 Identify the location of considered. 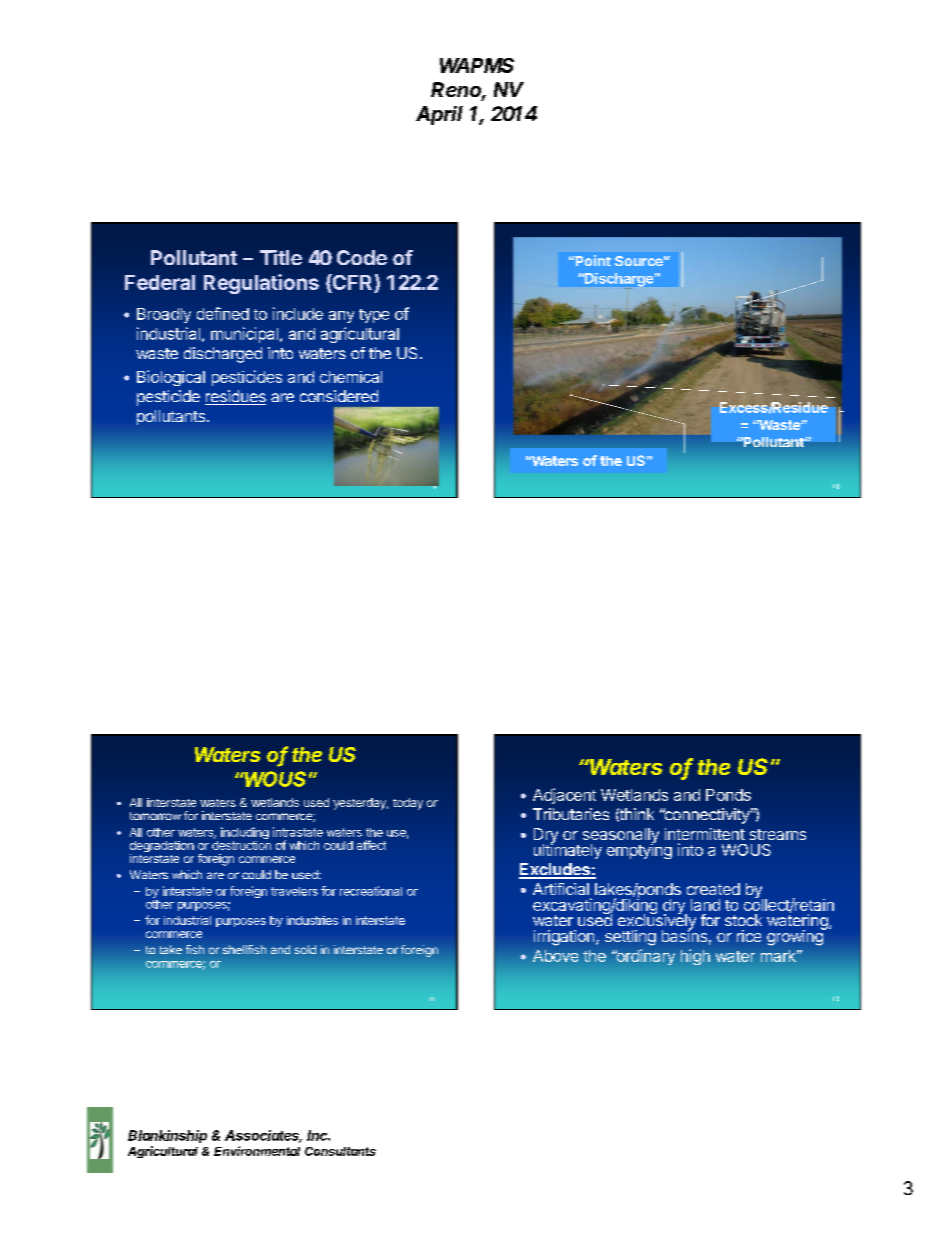
(339, 396).
